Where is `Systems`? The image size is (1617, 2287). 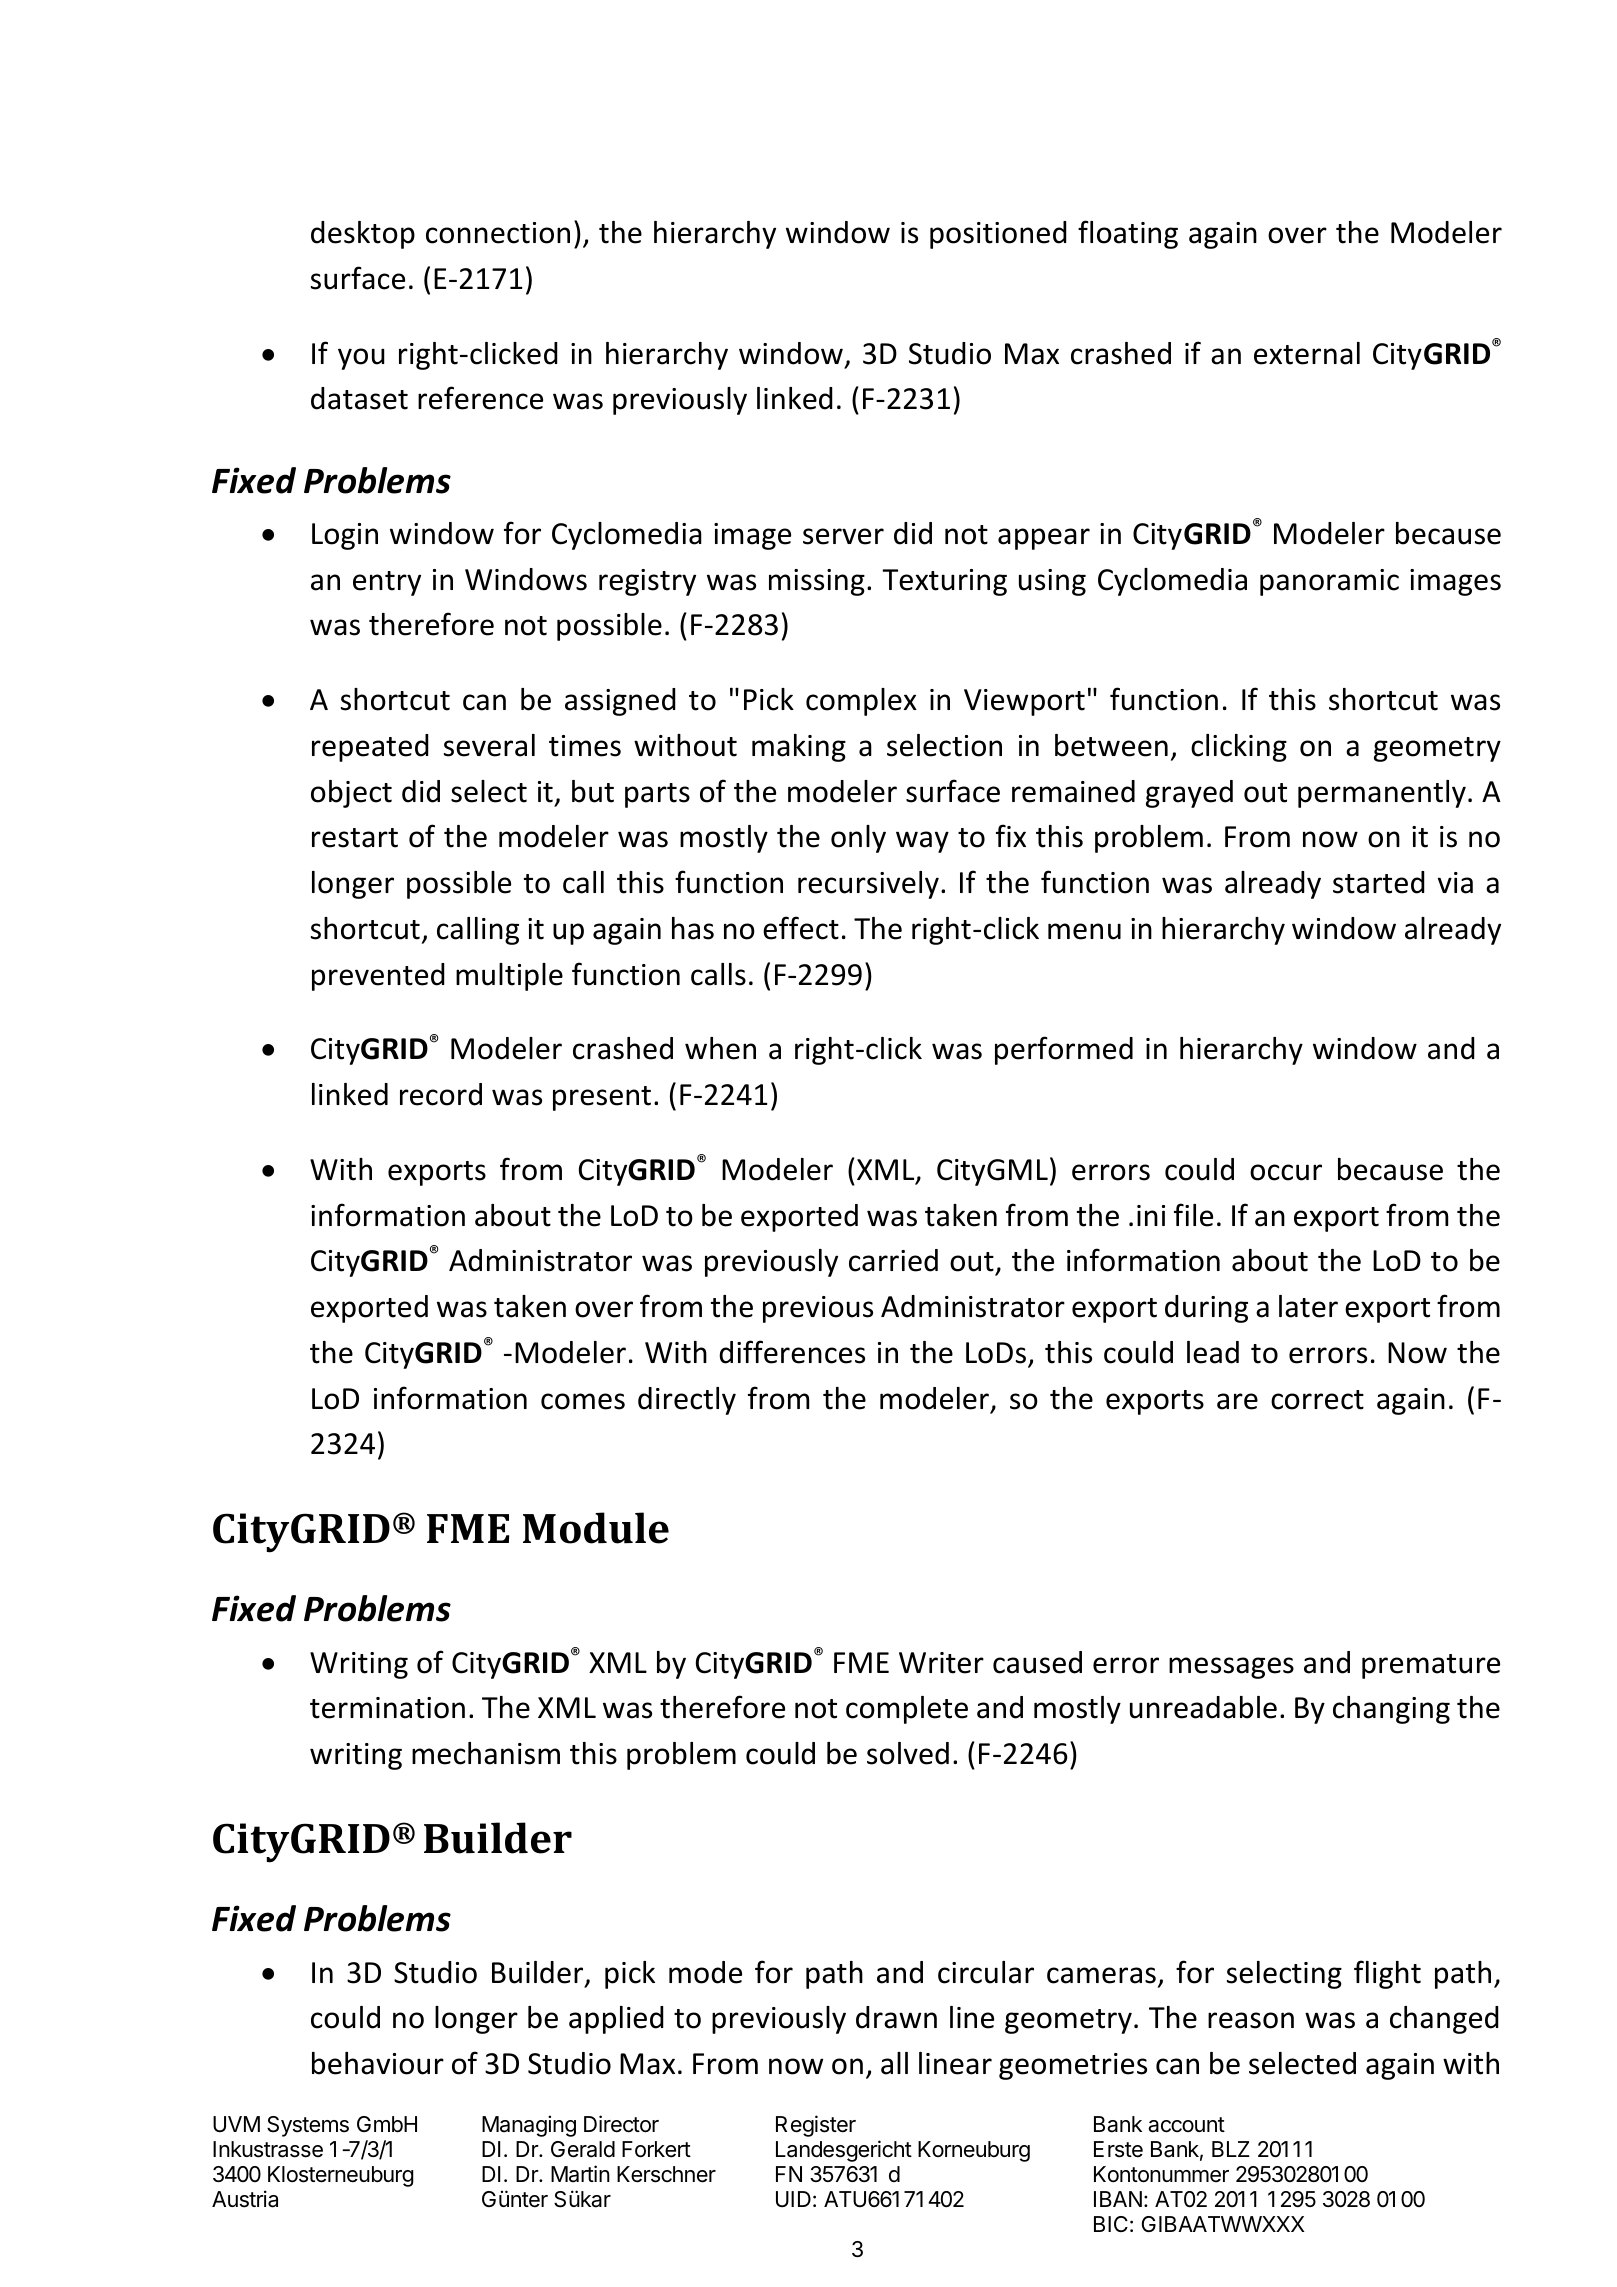
Systems is located at coordinates (308, 2126).
